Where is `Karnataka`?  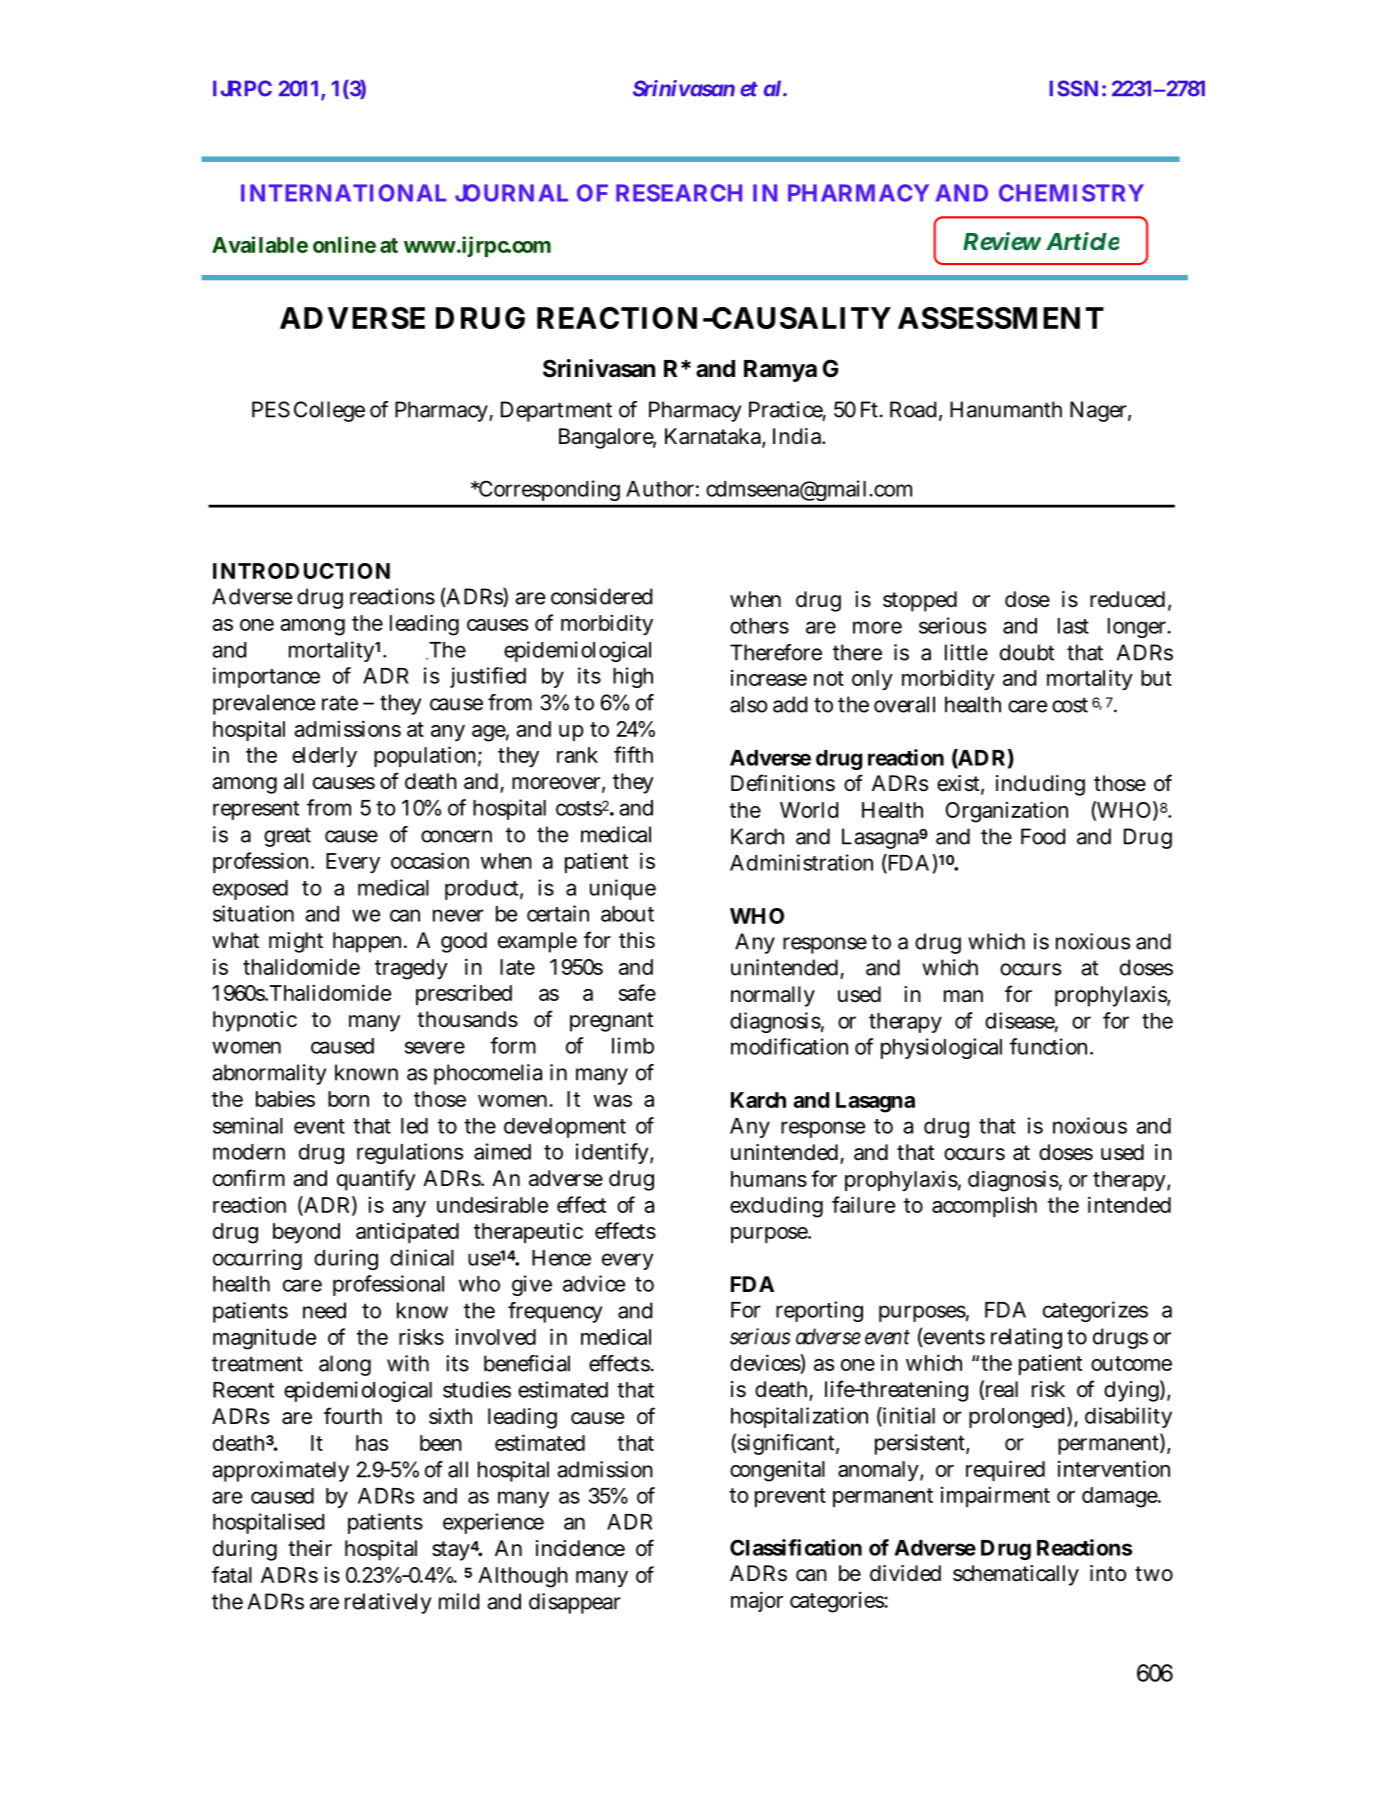
Karnataka is located at coordinates (714, 437).
